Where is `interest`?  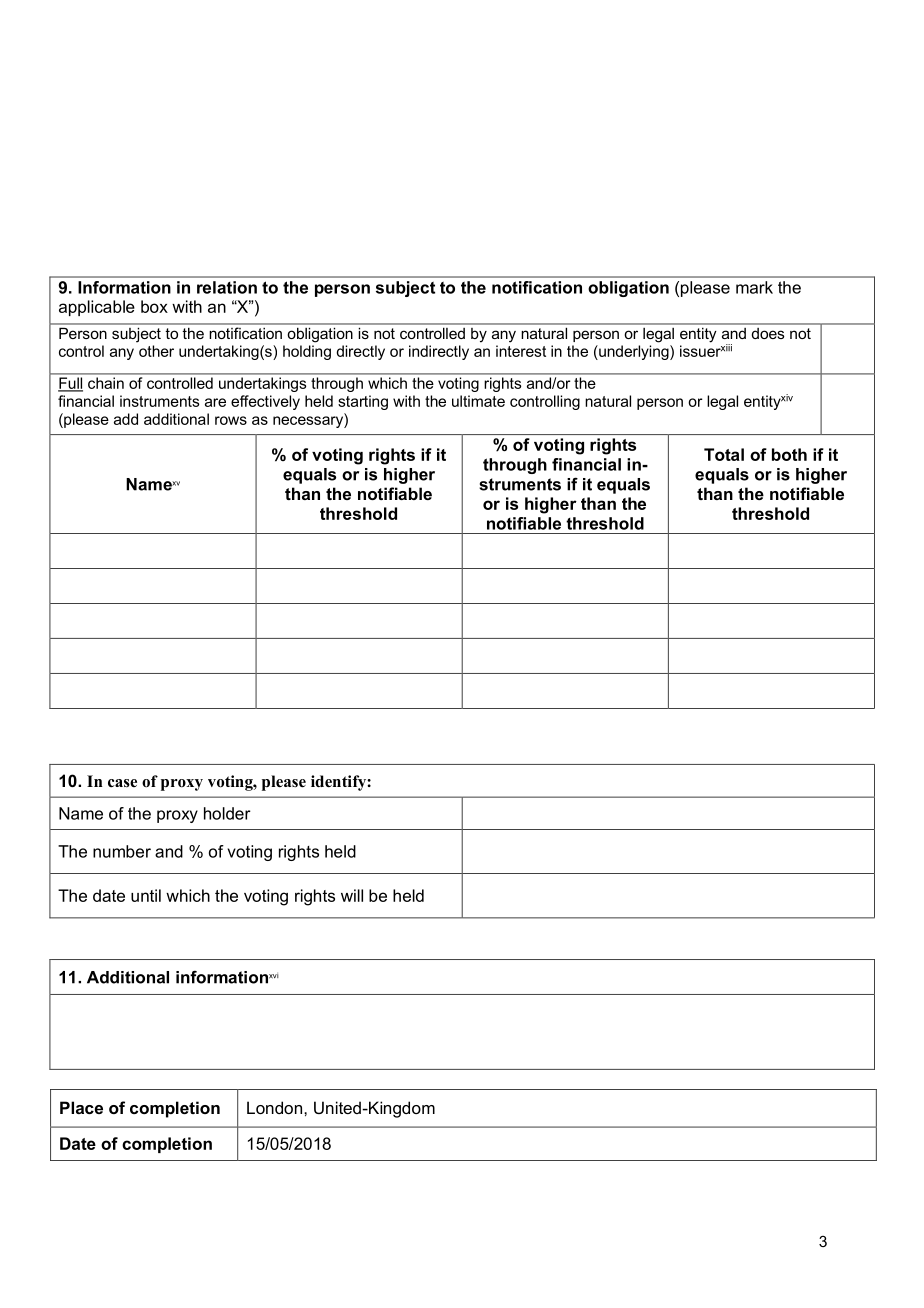
interest is located at coordinates (521, 351).
